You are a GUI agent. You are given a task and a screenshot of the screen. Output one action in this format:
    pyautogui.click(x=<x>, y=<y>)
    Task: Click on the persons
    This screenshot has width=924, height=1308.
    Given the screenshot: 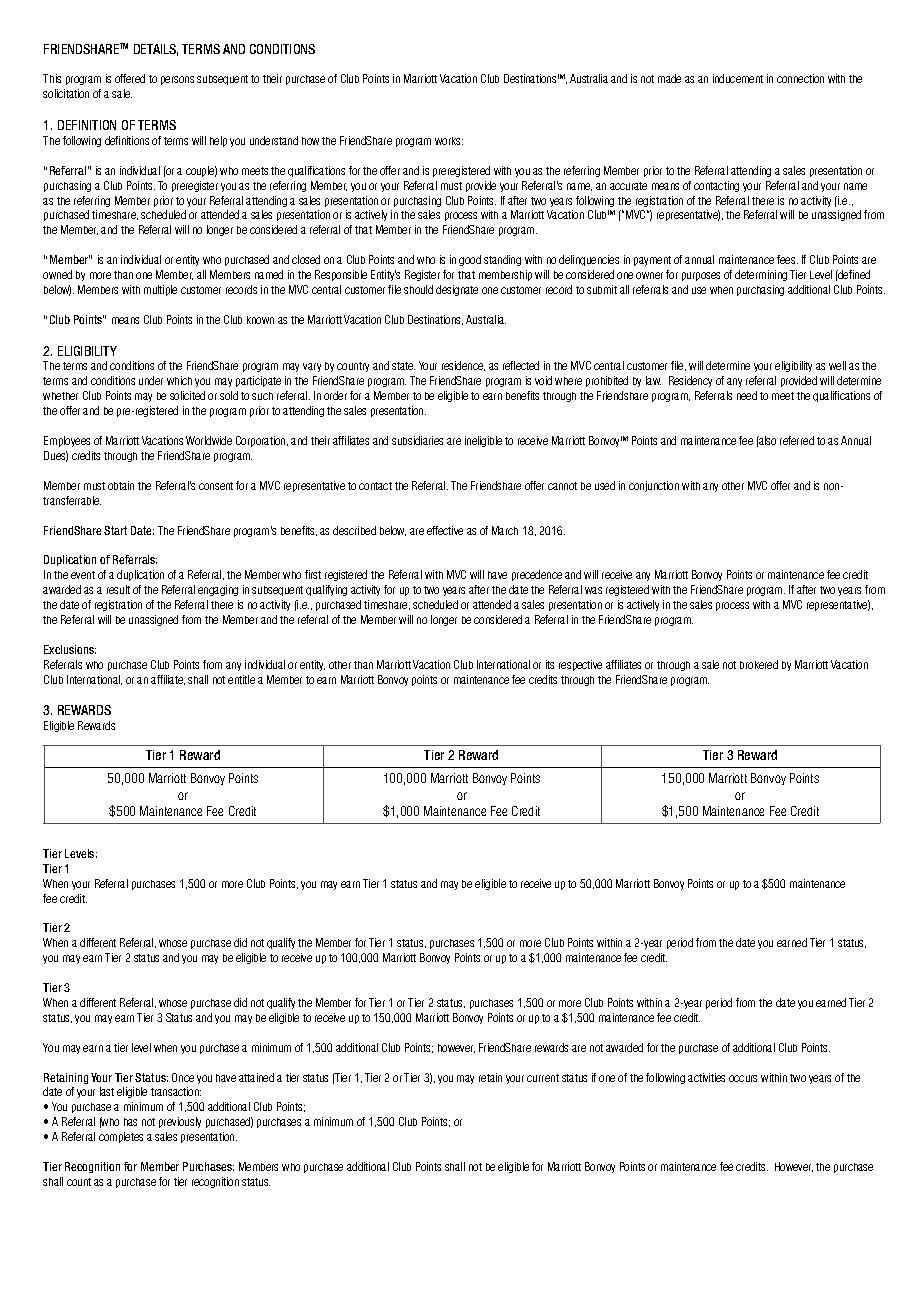 What is the action you would take?
    pyautogui.click(x=177, y=80)
